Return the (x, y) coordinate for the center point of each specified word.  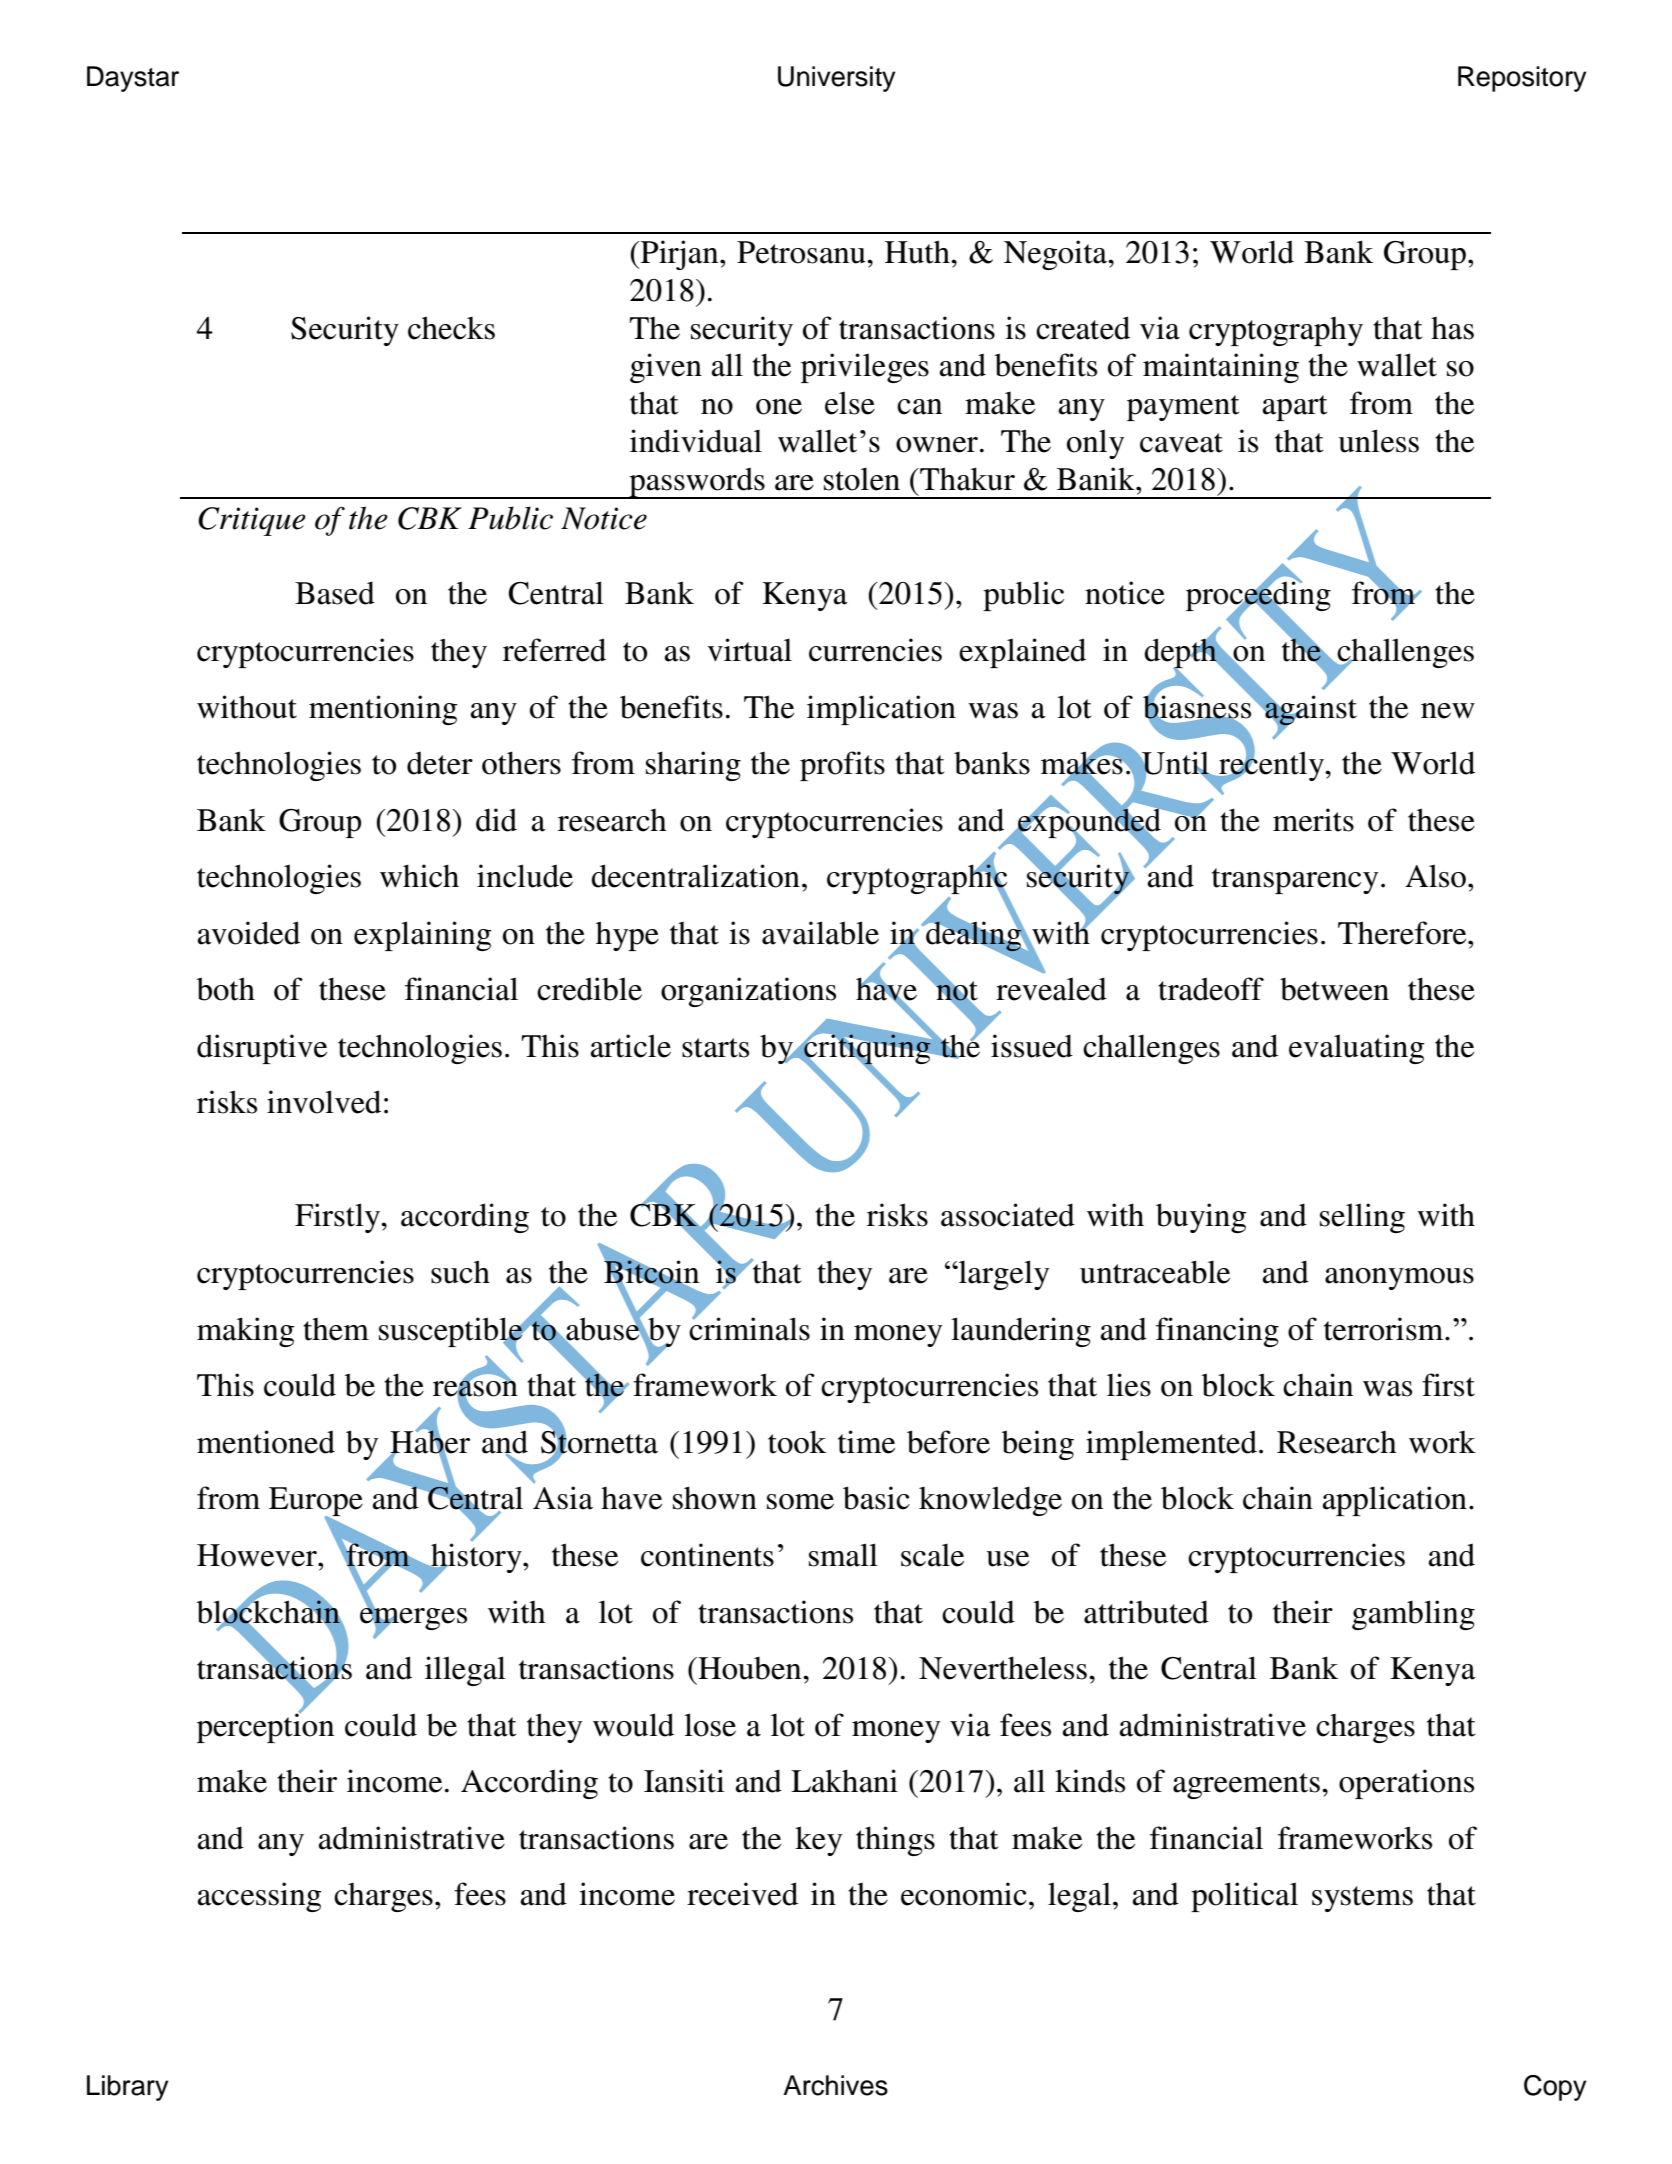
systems (1362, 1899)
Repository (1522, 79)
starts (715, 1048)
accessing (259, 1897)
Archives (835, 2085)
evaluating (1357, 1049)
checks (451, 328)
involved (324, 1102)
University (837, 79)
